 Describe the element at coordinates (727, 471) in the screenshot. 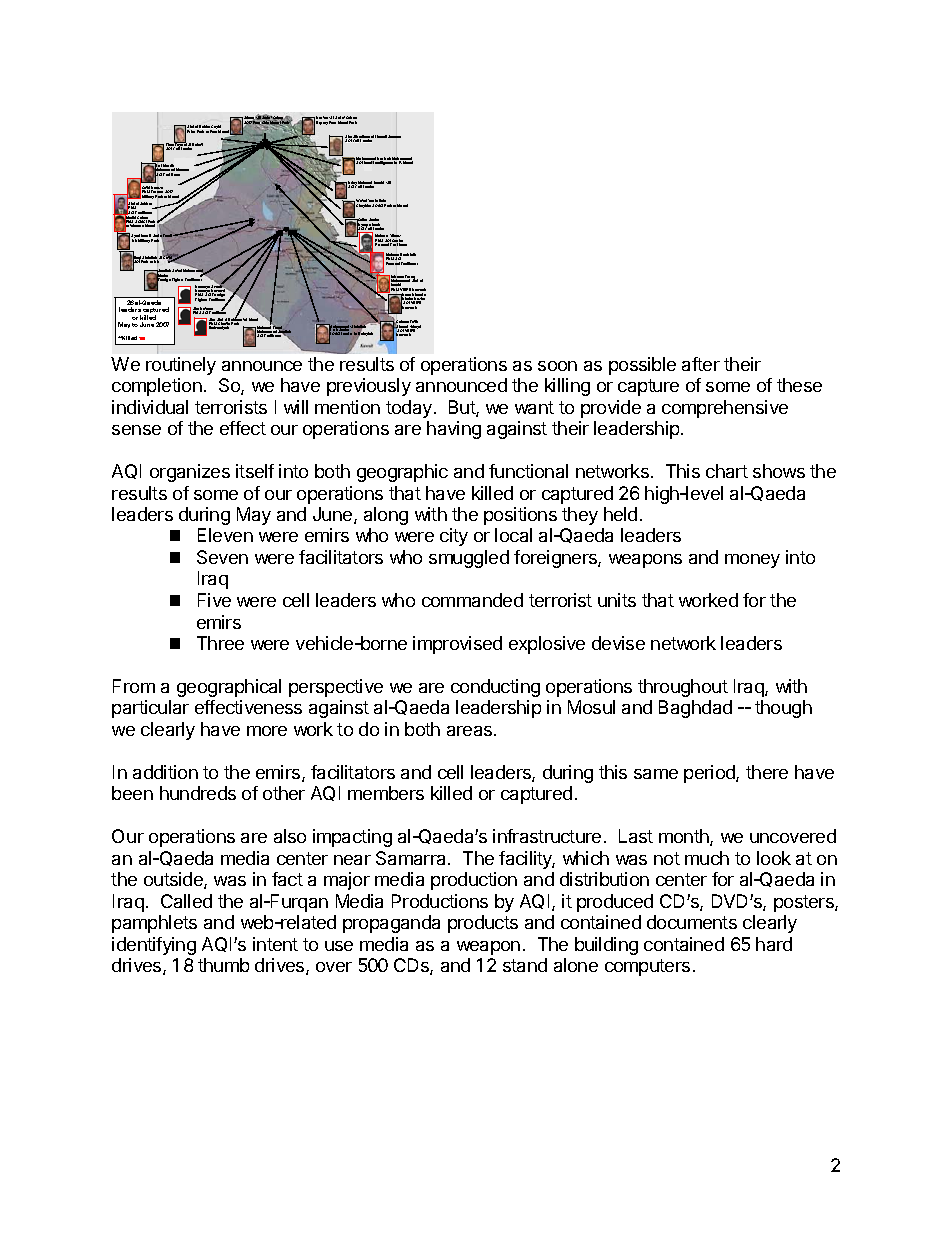

I see `chart` at that location.
